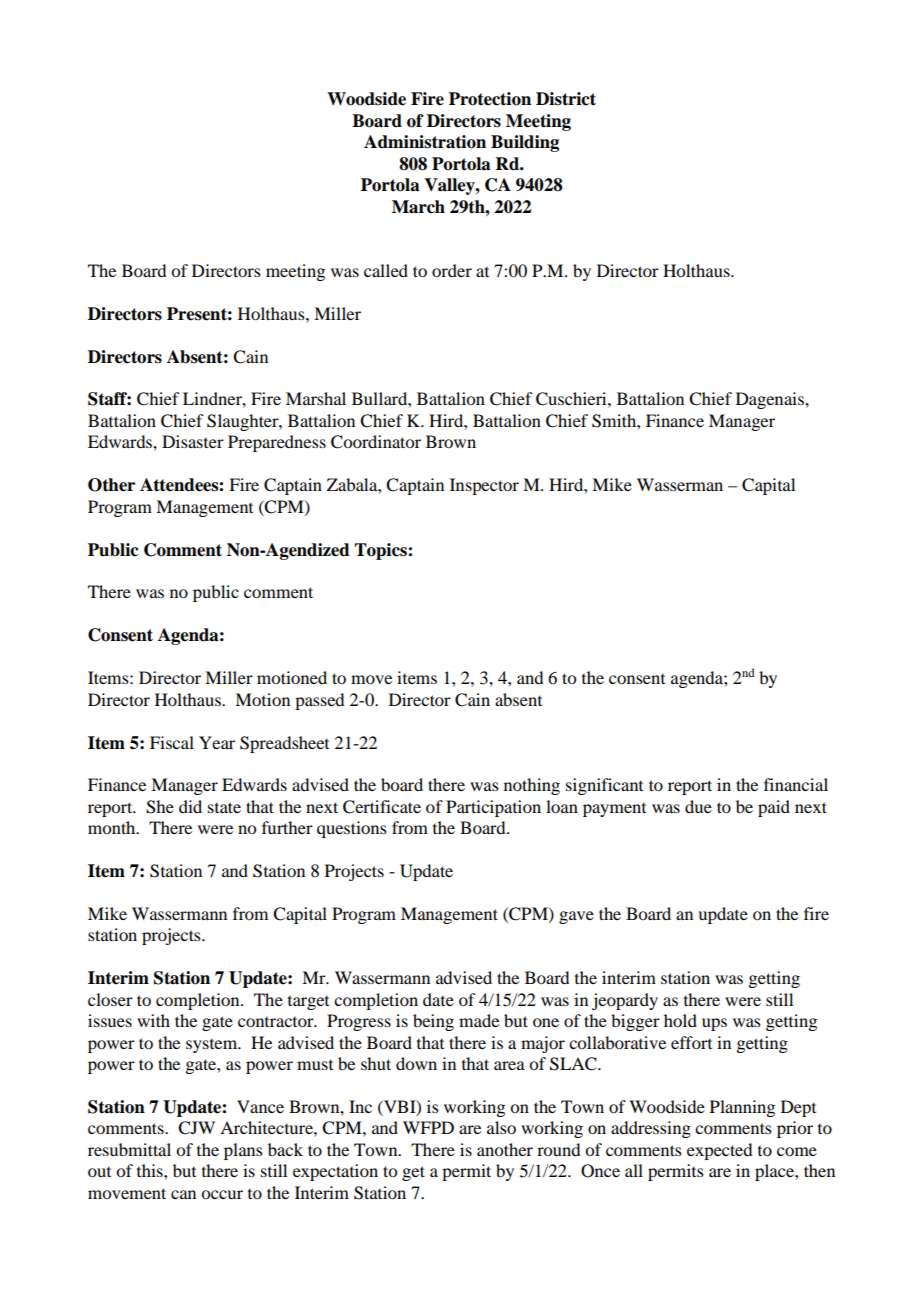 The height and width of the screenshot is (1308, 924). What do you see at coordinates (490, 99) in the screenshot?
I see `Protection` at bounding box center [490, 99].
